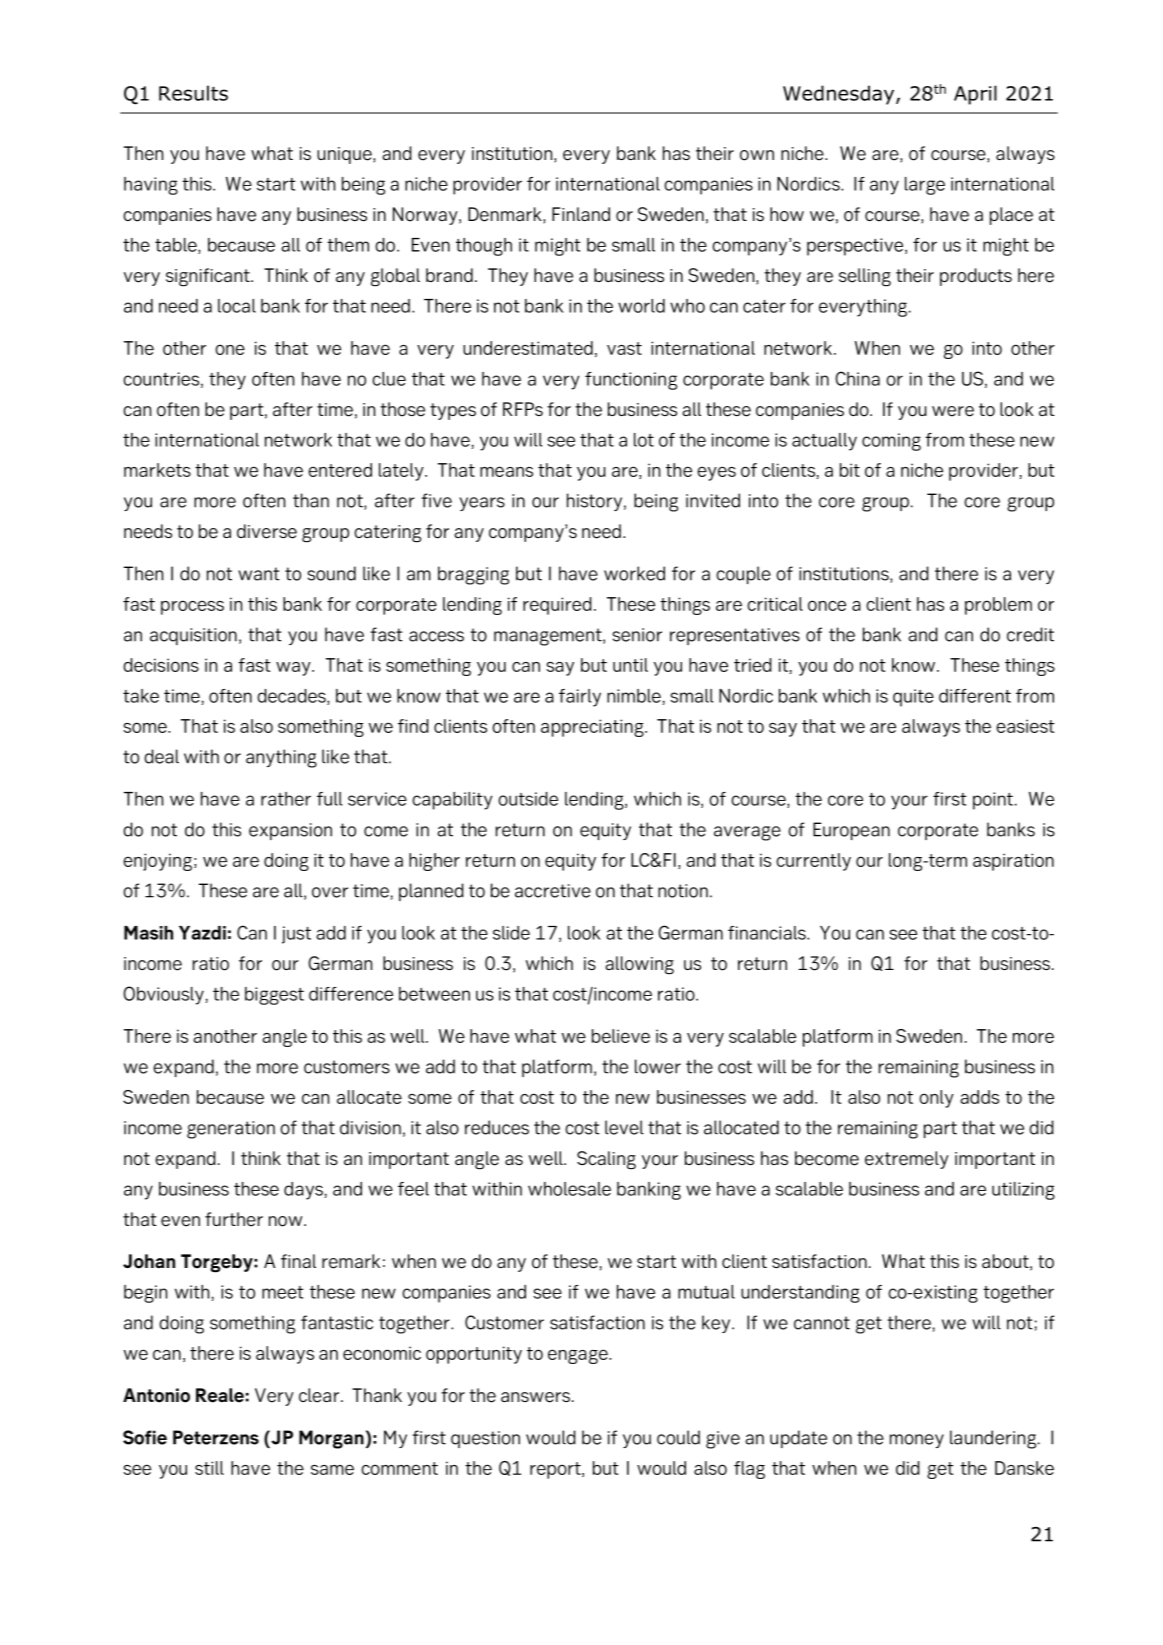 This document has width=1163, height=1645. Describe the element at coordinates (936, 1099) in the document. I see `only` at that location.
